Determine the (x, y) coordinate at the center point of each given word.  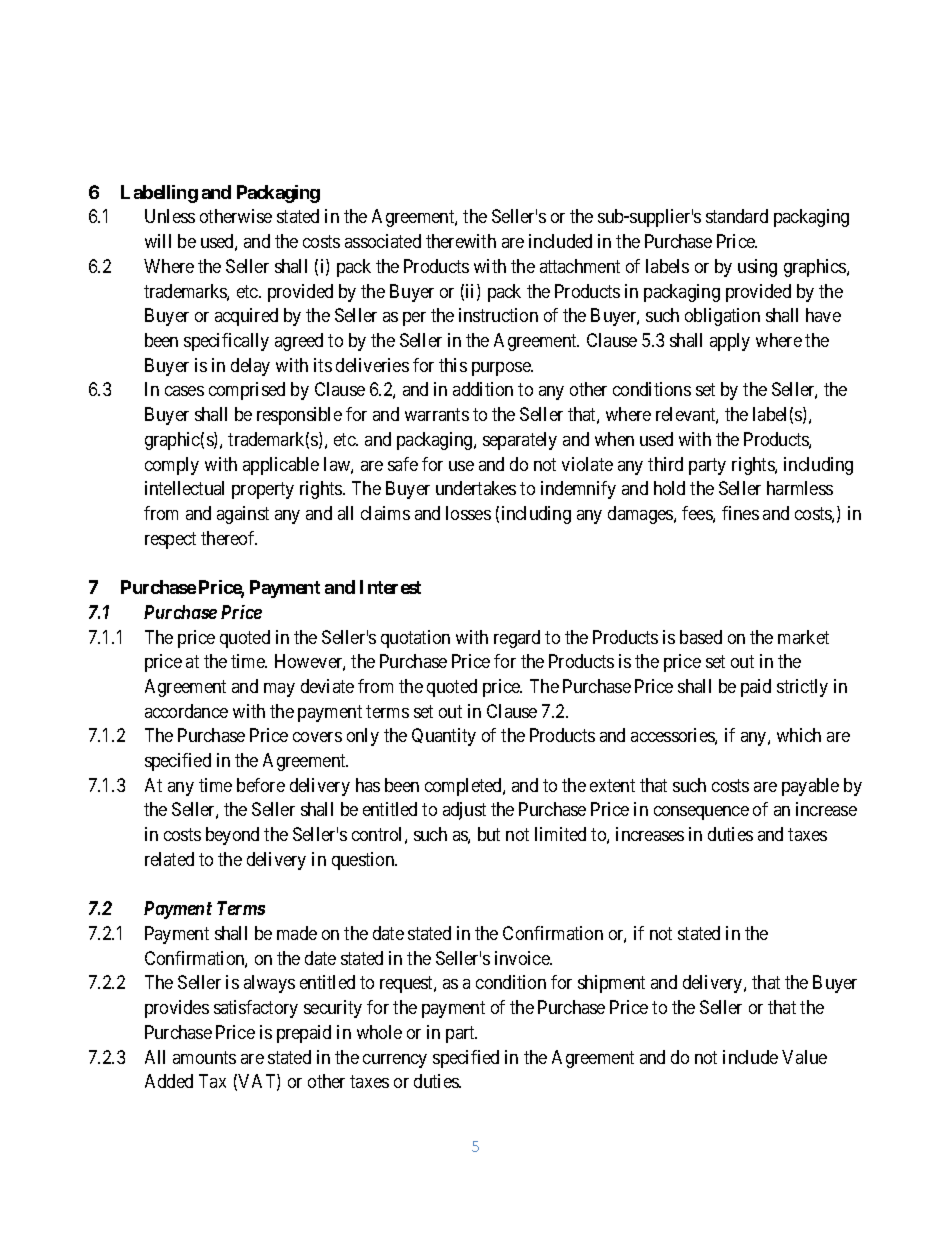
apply (730, 342)
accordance (186, 711)
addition (483, 389)
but (489, 834)
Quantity (444, 737)
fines (740, 513)
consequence (701, 813)
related (169, 859)
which (799, 735)
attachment (580, 266)
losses (468, 513)
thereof (229, 538)
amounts (204, 1057)
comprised (247, 391)
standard (737, 216)
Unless (170, 216)
